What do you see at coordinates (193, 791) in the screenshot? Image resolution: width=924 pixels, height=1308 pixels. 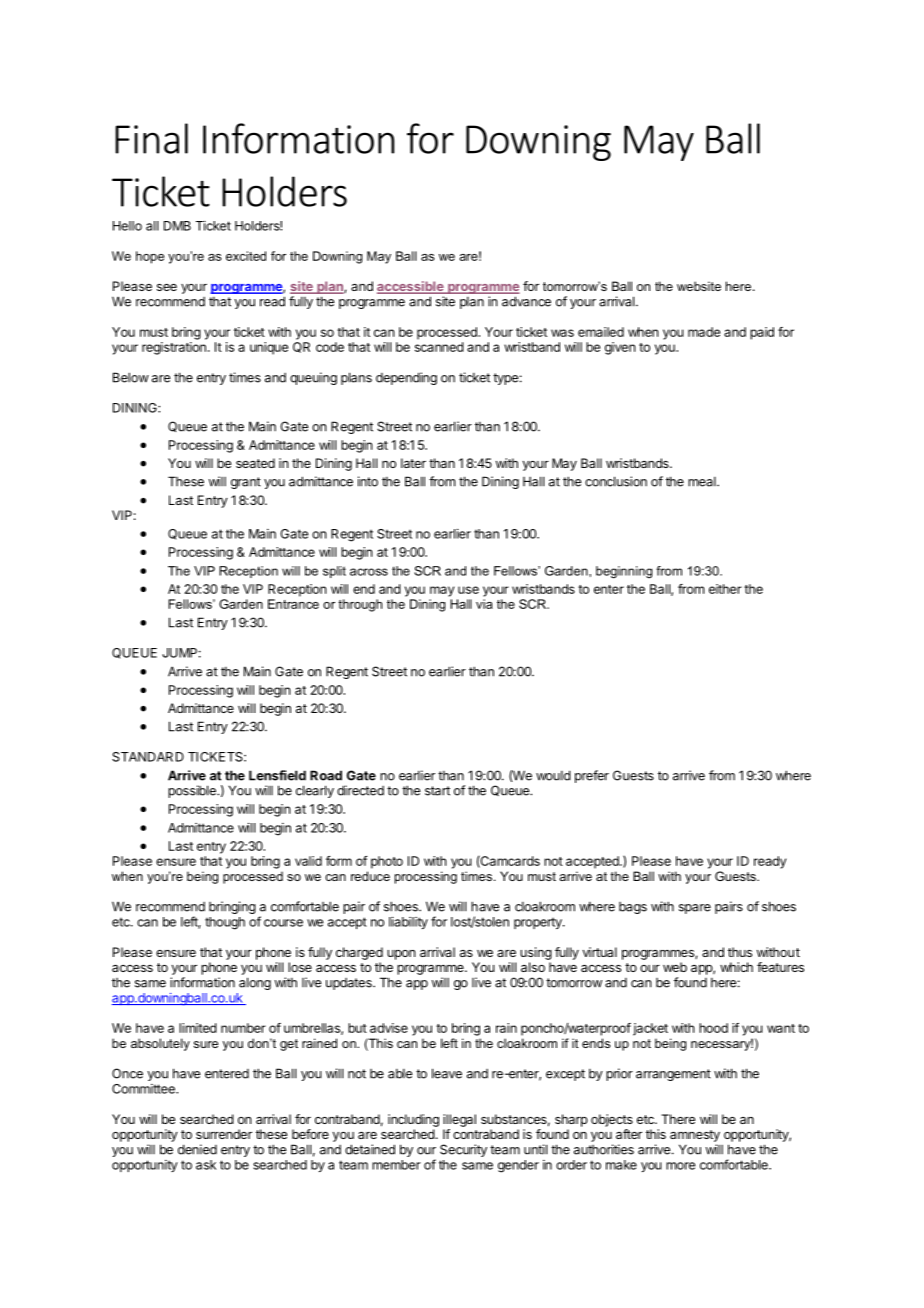 I see `possible` at bounding box center [193, 791].
